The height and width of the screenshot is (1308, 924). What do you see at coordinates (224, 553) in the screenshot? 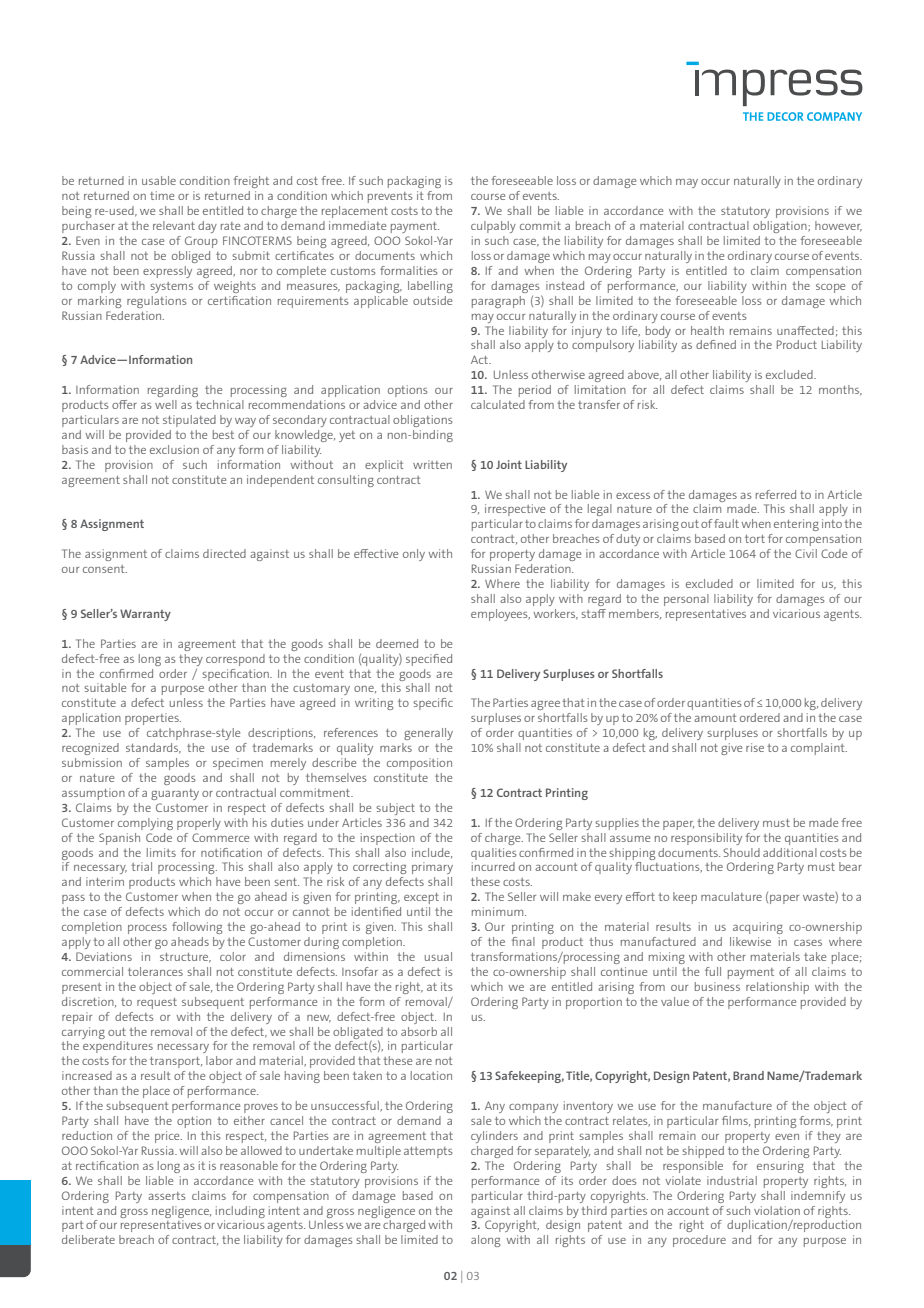
I see `directed` at bounding box center [224, 553].
